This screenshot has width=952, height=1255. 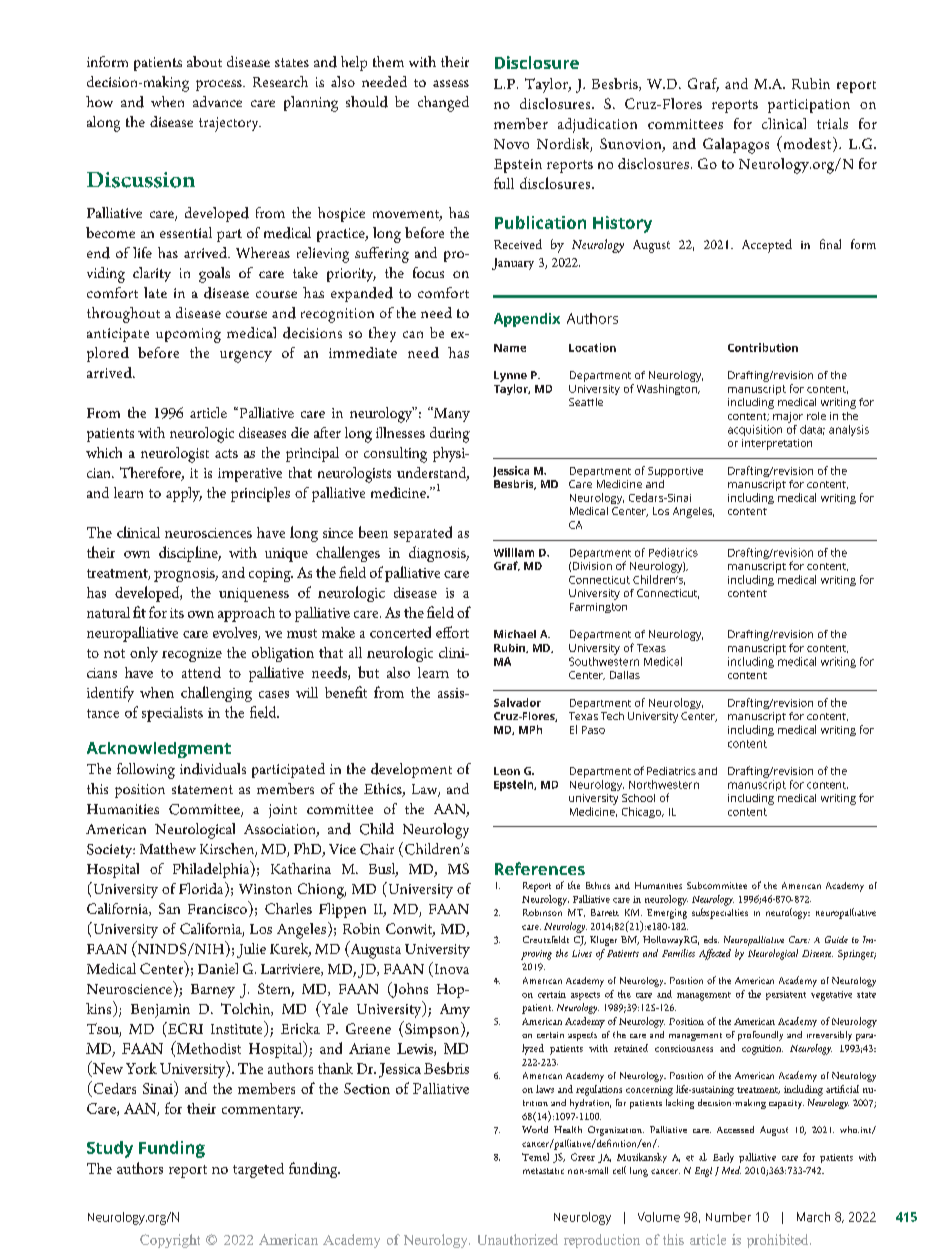 What do you see at coordinates (736, 146) in the screenshot?
I see `Galapagos` at bounding box center [736, 146].
